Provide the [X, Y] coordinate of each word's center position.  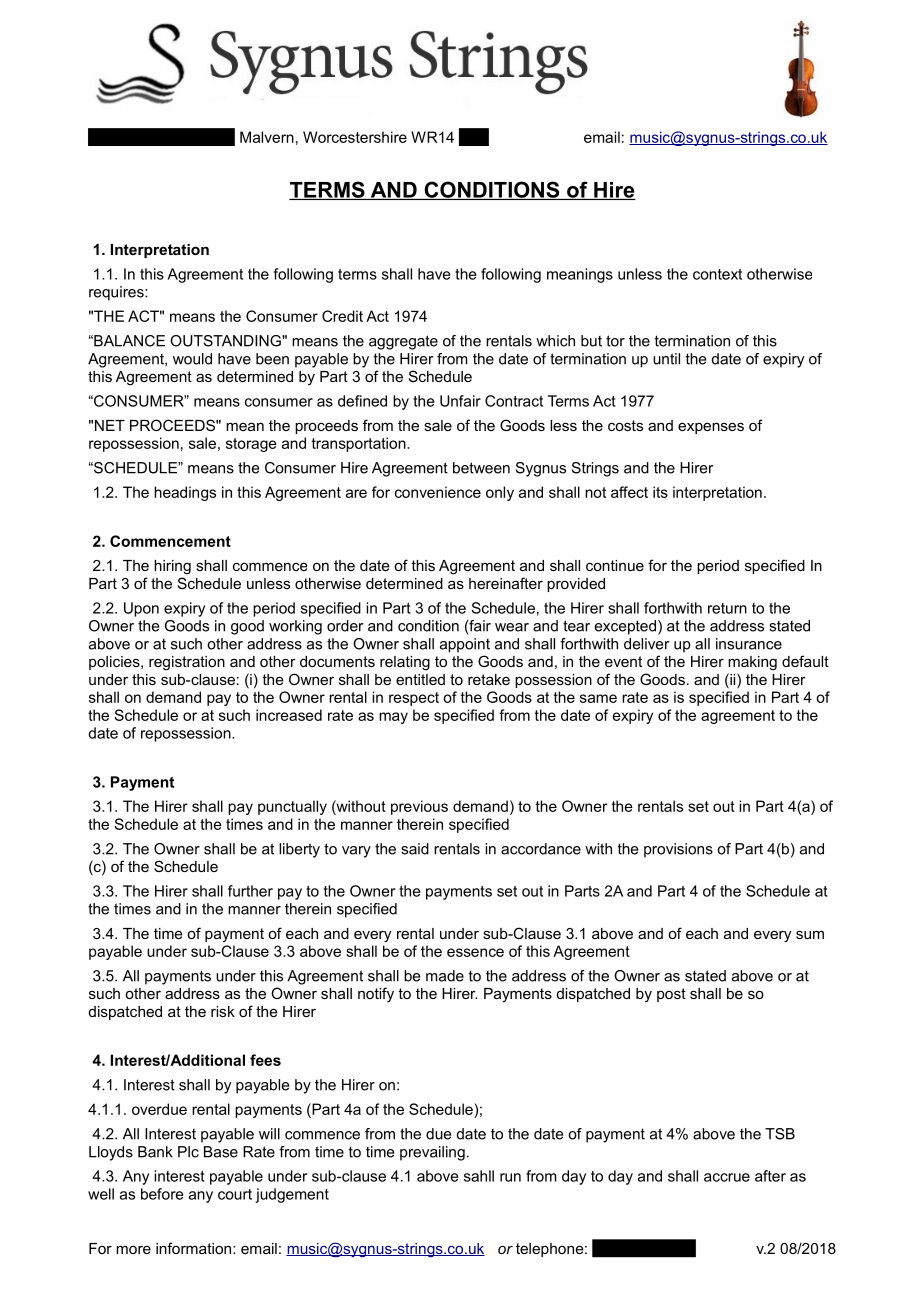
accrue [727, 1177]
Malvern [267, 137]
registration [187, 663]
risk [223, 1011]
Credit [342, 316]
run [510, 1177]
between [481, 468]
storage [251, 445]
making [752, 663]
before [162, 1194]
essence [475, 952]
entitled [420, 679]
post [671, 995]
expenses [711, 428]
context [717, 274]
